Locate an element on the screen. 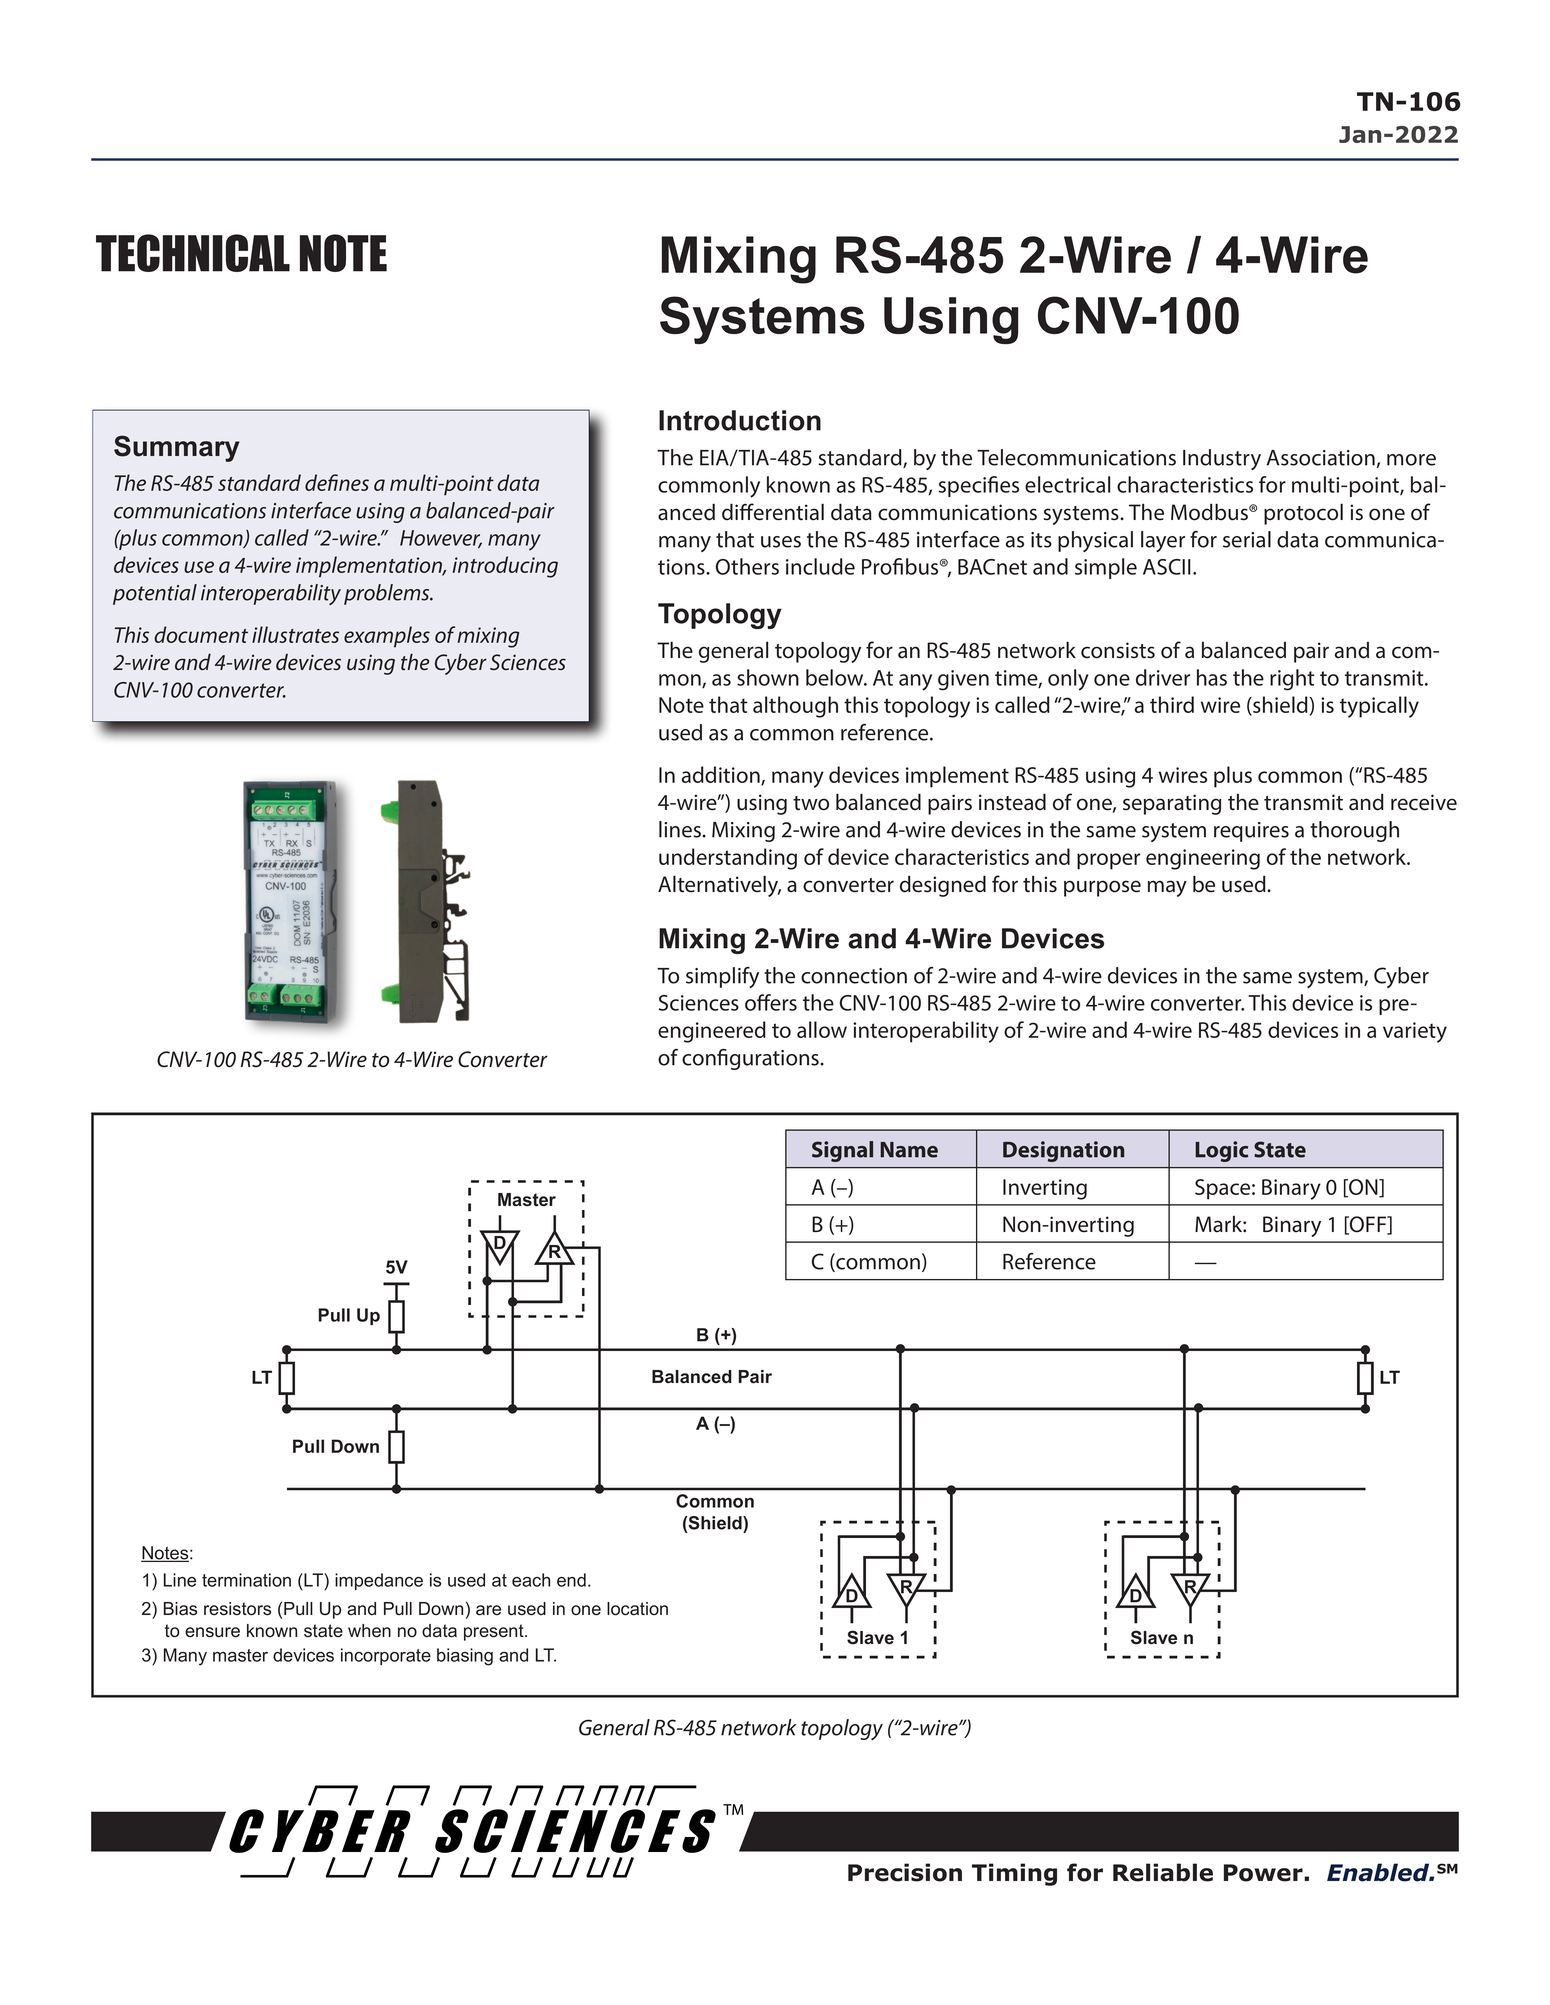 The height and width of the screenshot is (2005, 1550). allow is located at coordinates (822, 1029).
